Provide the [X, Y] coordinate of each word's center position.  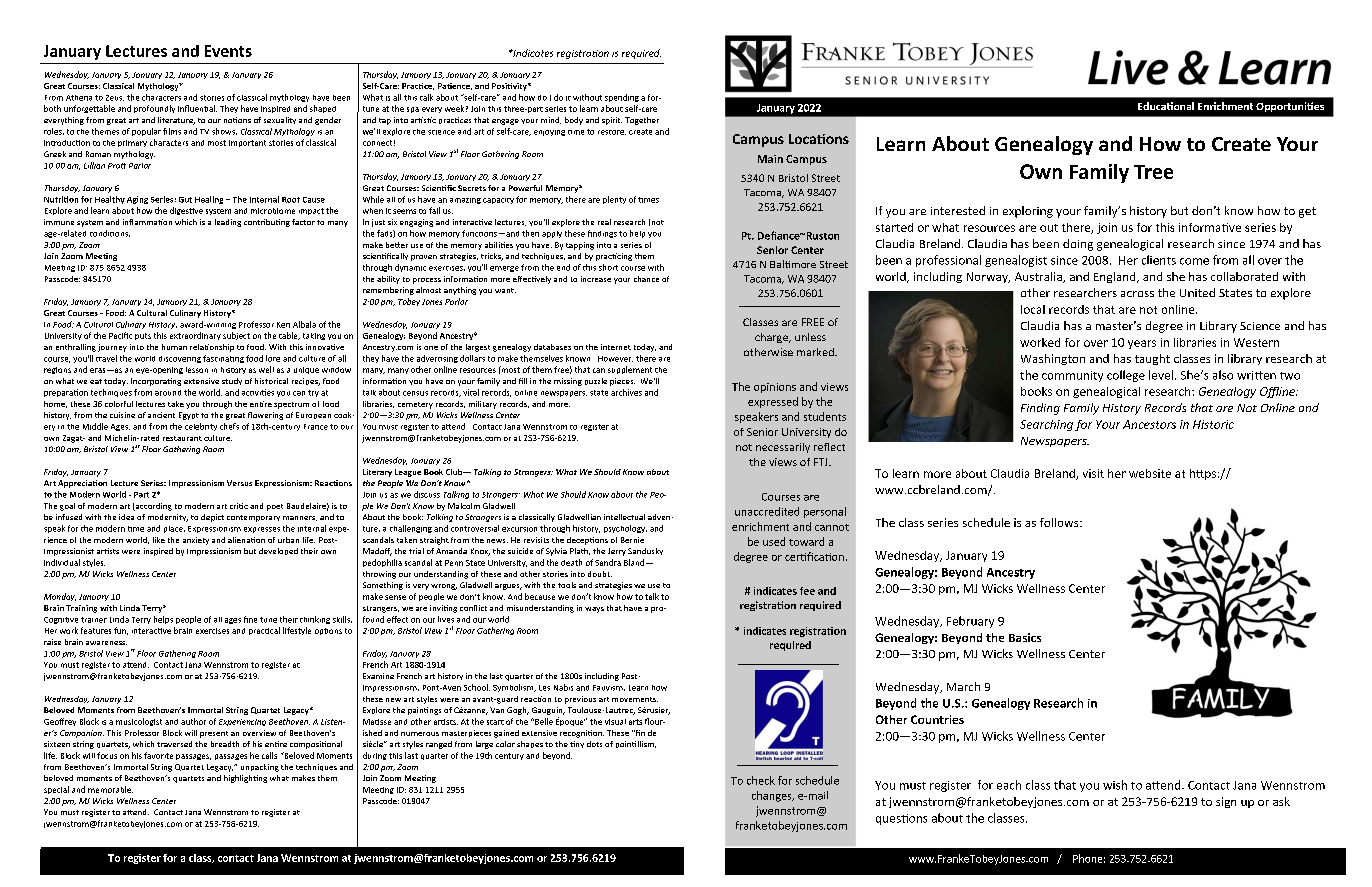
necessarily [783, 448]
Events [228, 51]
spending [622, 98]
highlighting [245, 779]
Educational [1166, 106]
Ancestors [1149, 424]
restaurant [182, 438]
